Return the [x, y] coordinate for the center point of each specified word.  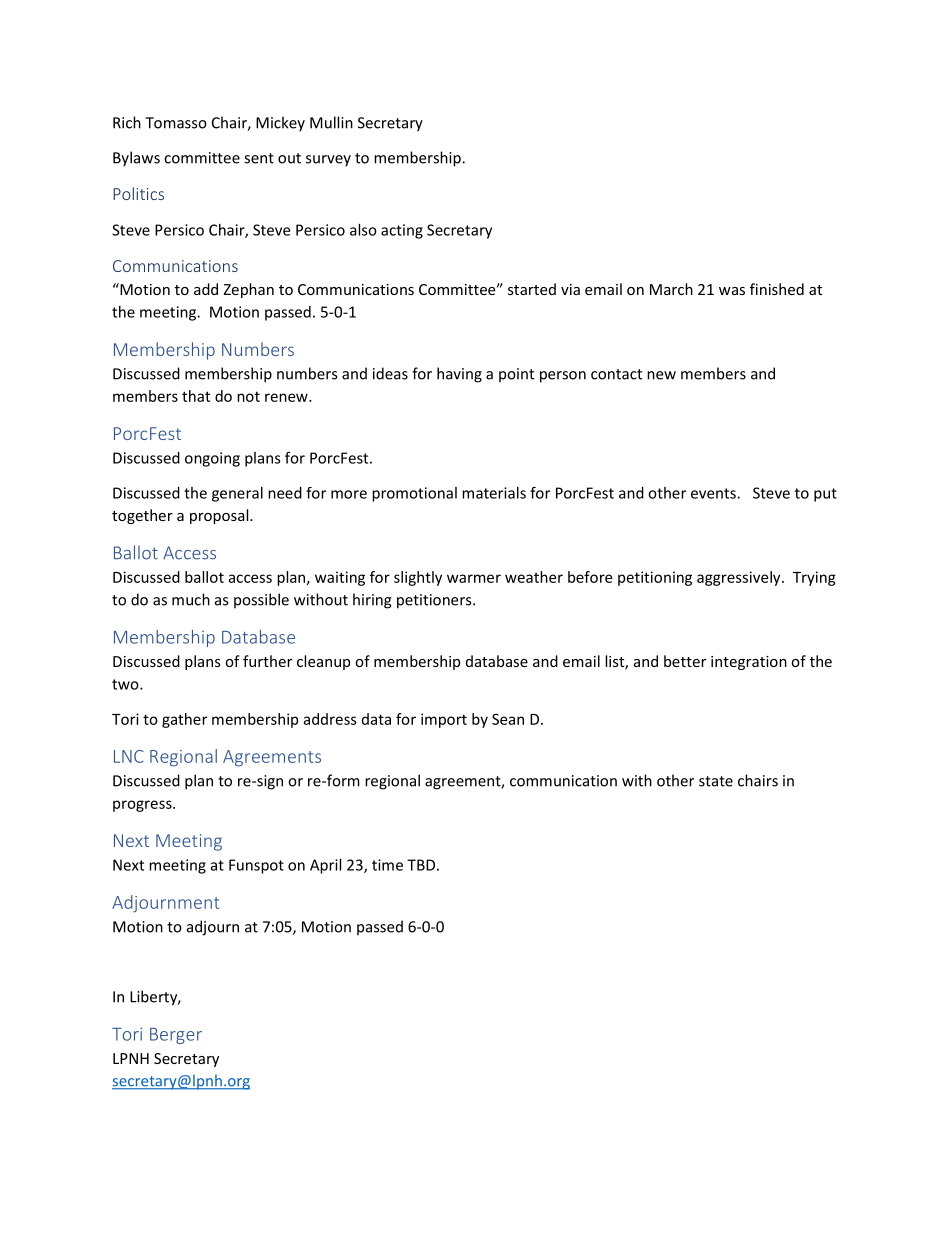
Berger [176, 1036]
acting [402, 231]
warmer [474, 578]
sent [259, 158]
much [191, 599]
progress [143, 806]
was [732, 291]
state [716, 781]
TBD [421, 865]
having [459, 375]
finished [777, 289]
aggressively [740, 578]
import [444, 720]
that [196, 396]
